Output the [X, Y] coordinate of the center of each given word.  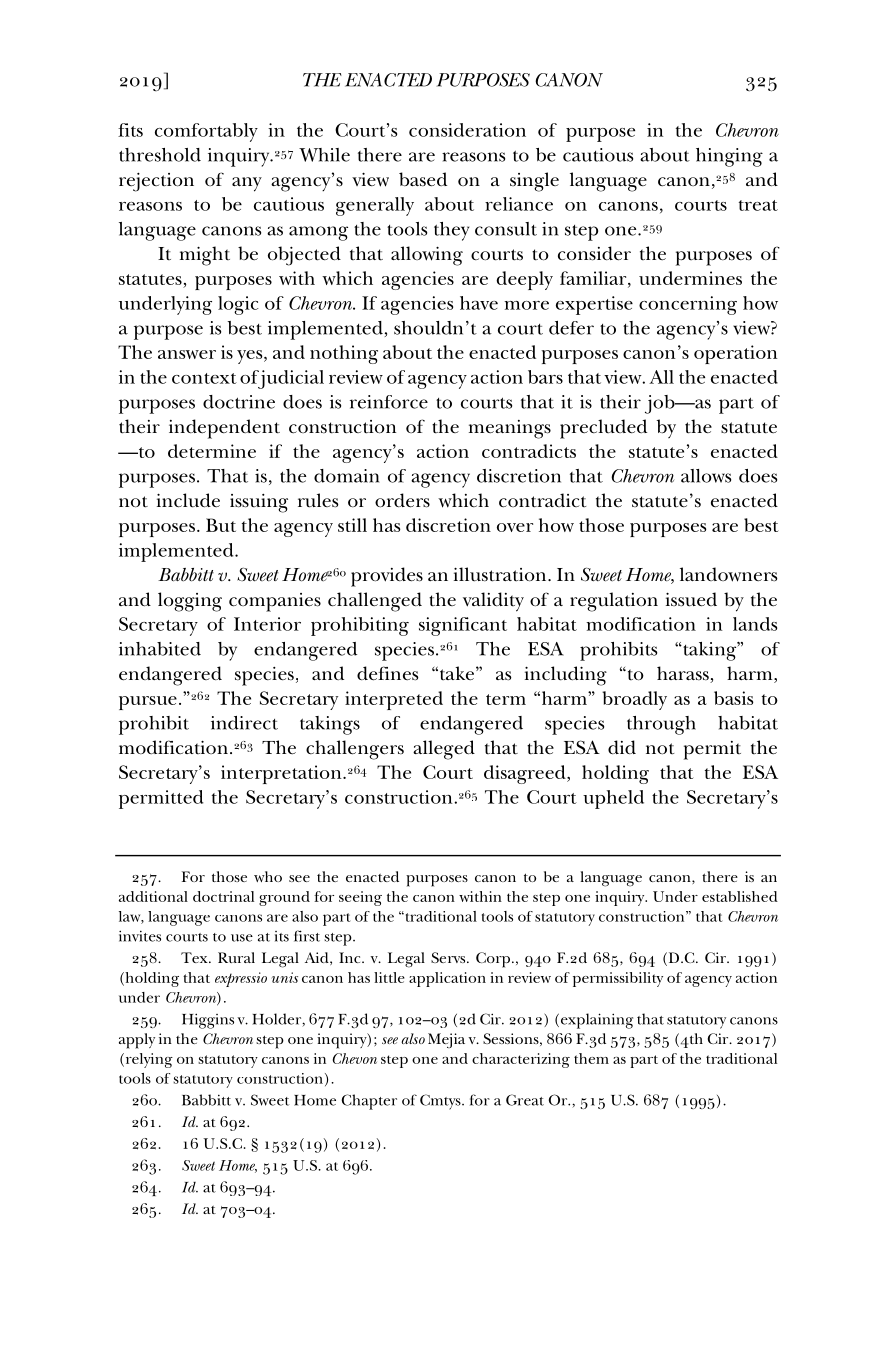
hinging [729, 157]
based [423, 179]
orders [402, 500]
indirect [244, 723]
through [661, 725]
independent [224, 429]
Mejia [446, 1040]
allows [706, 476]
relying [148, 1060]
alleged [444, 750]
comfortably [206, 132]
